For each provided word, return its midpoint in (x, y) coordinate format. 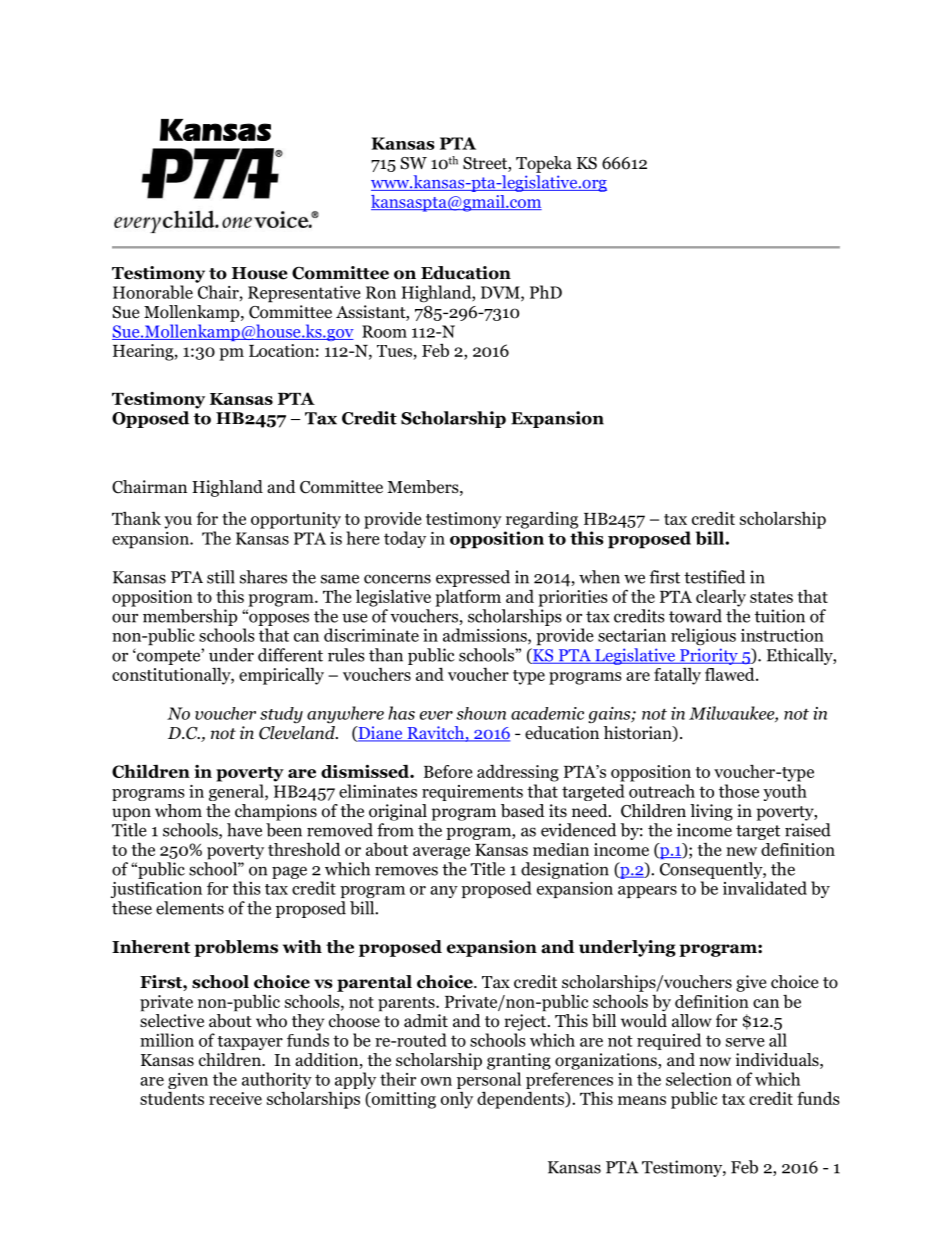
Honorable (153, 292)
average (441, 853)
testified (714, 577)
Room (384, 331)
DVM (501, 293)
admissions (486, 636)
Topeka (544, 164)
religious (703, 637)
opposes (278, 619)
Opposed (150, 419)
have (244, 830)
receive (235, 1098)
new (741, 851)
